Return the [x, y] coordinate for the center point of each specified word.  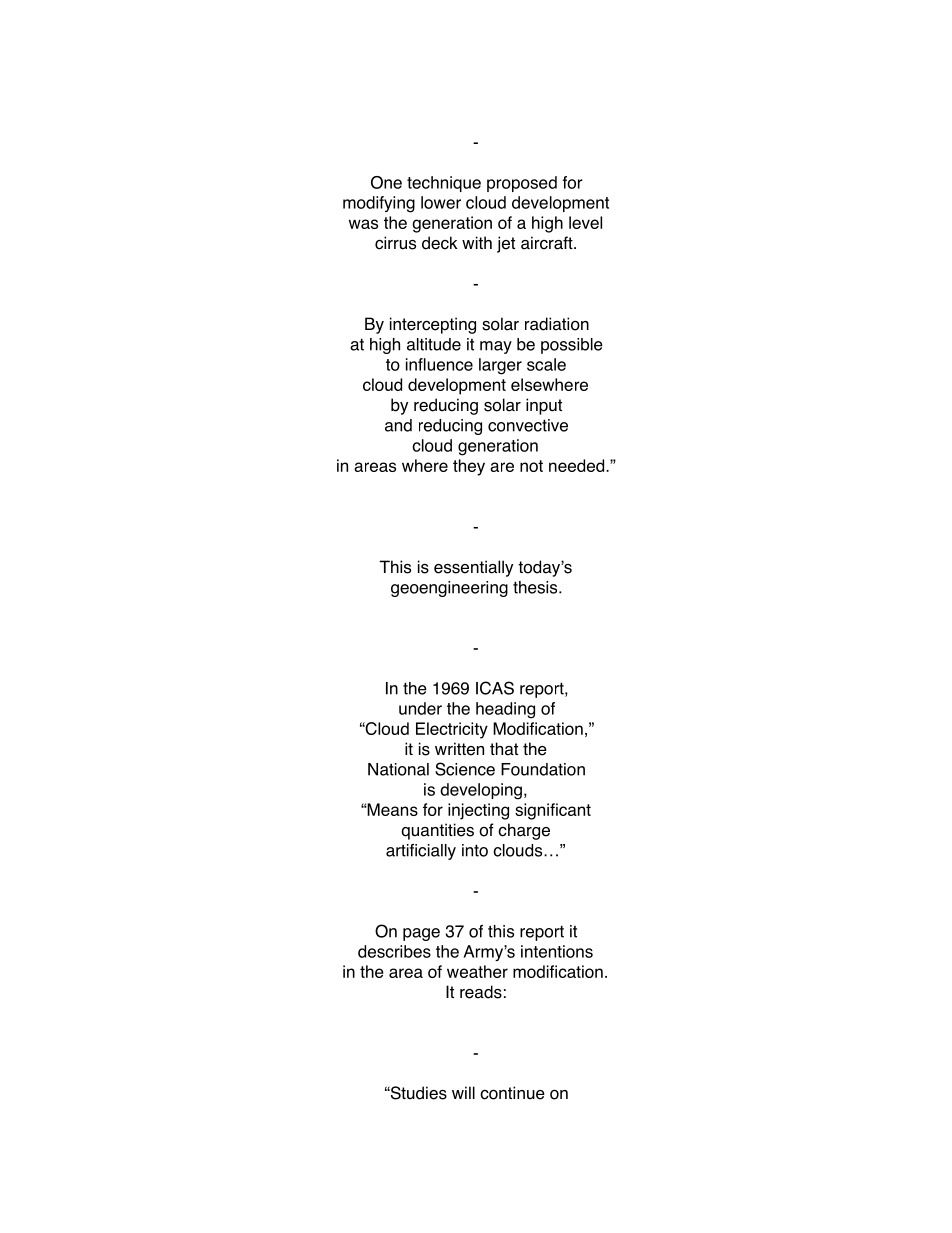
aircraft [548, 243]
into [475, 850]
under [420, 708]
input [544, 406]
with [477, 242]
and [398, 425]
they [469, 467]
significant [553, 811]
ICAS [495, 688]
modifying [379, 204]
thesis [536, 587]
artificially [421, 852]
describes [394, 951]
